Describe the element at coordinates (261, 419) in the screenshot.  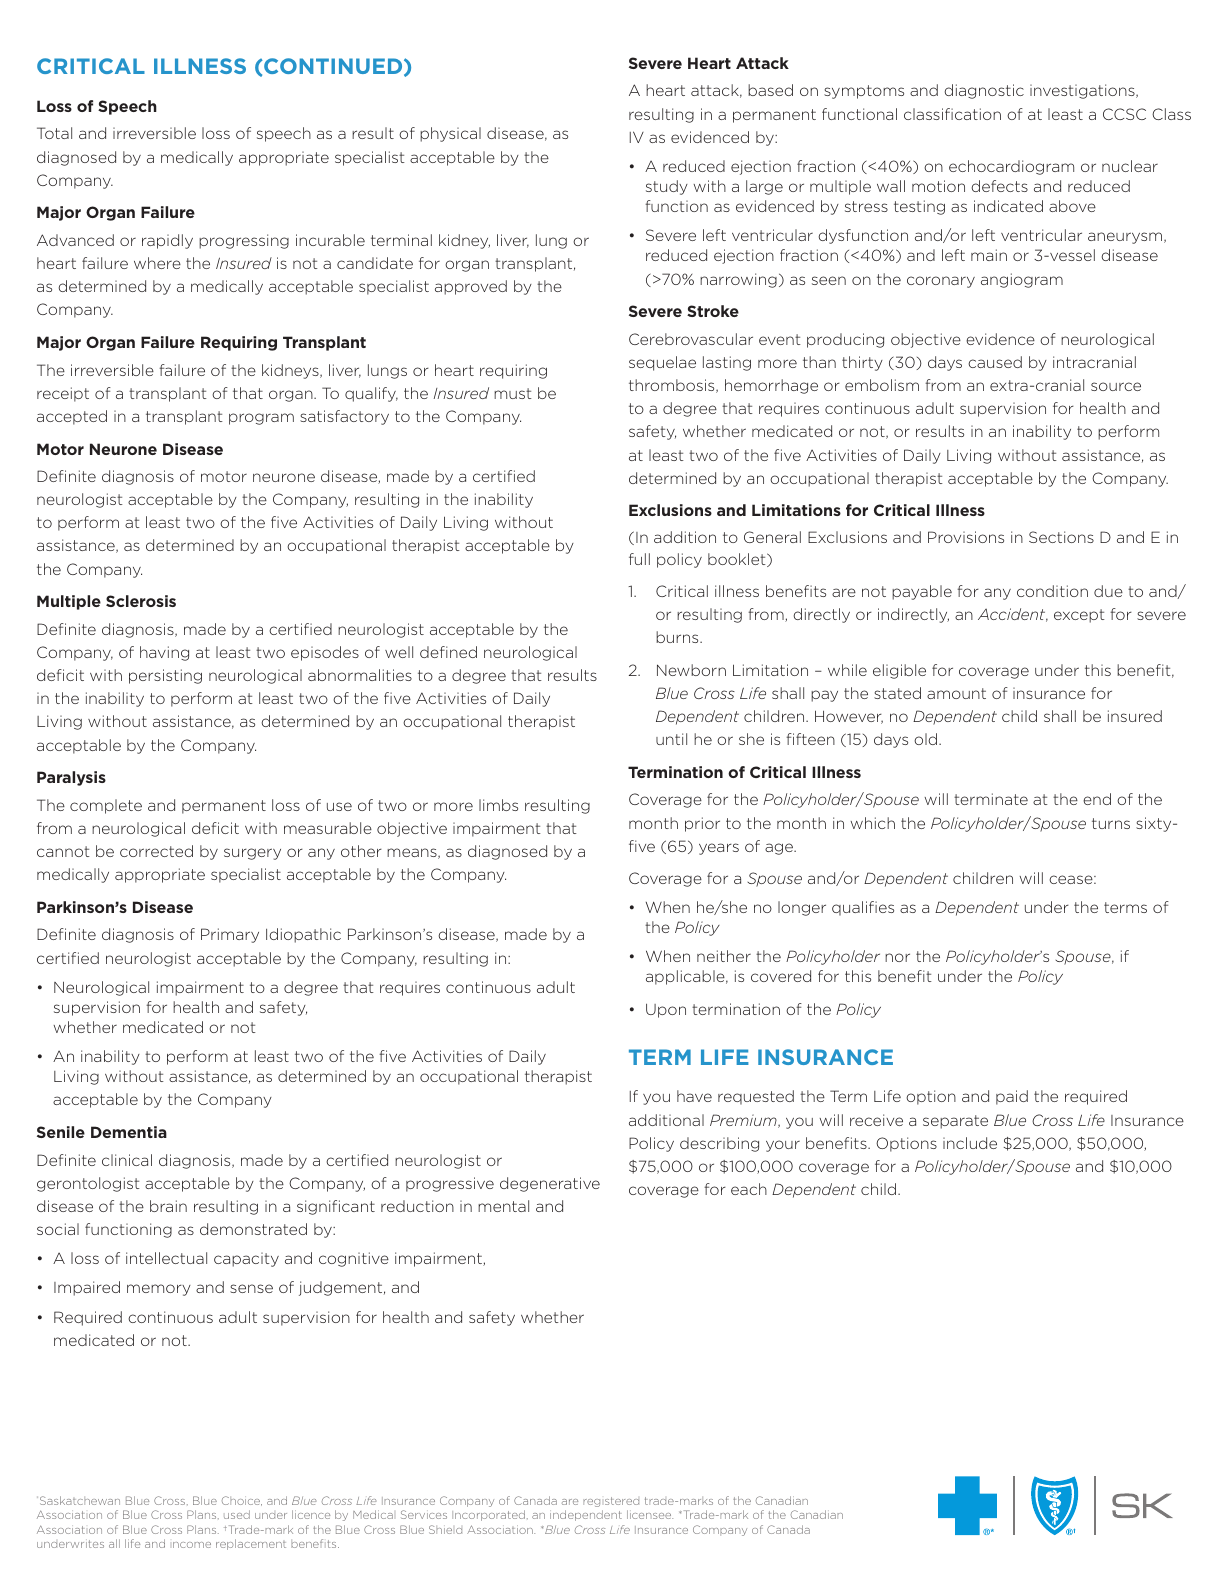
I see `program` at that location.
